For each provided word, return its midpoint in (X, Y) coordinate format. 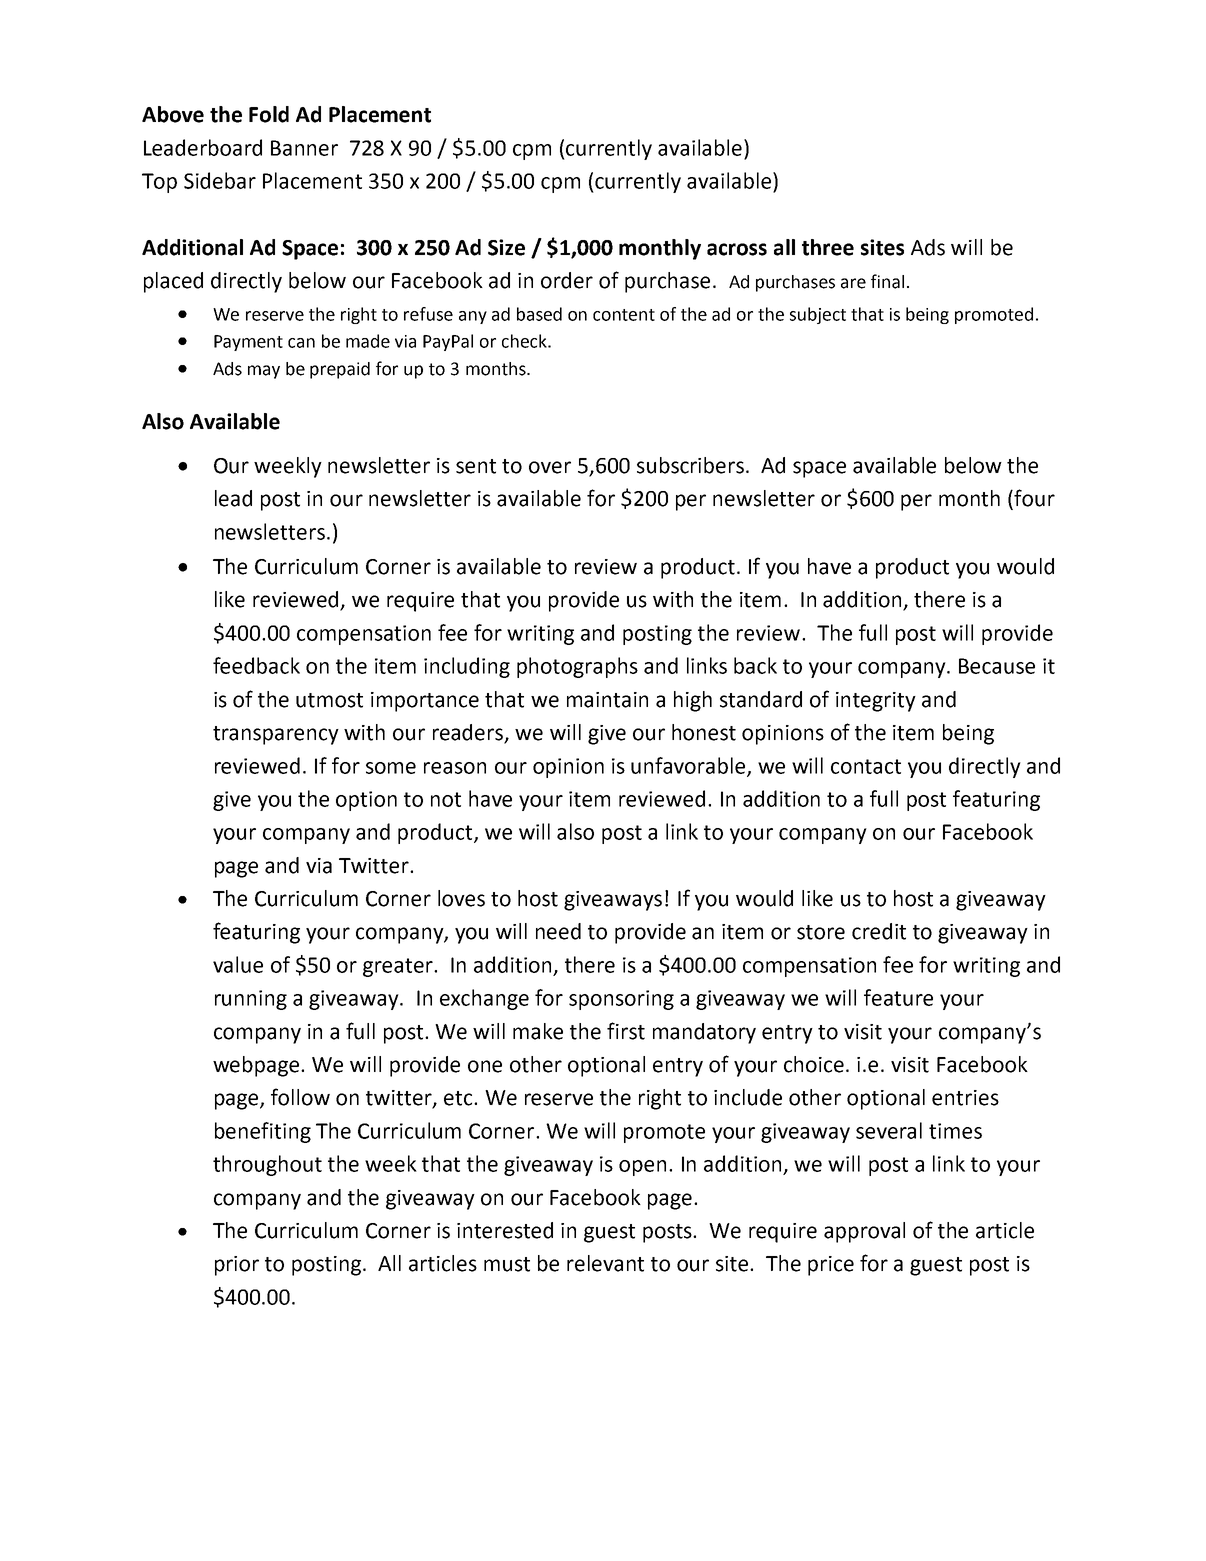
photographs (577, 667)
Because (997, 666)
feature (898, 997)
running (251, 1000)
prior (237, 1266)
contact (866, 766)
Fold (269, 114)
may (264, 372)
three (828, 247)
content (624, 315)
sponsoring (621, 1000)
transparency (276, 735)
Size (506, 247)
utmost (329, 700)
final (887, 281)
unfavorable (689, 766)
